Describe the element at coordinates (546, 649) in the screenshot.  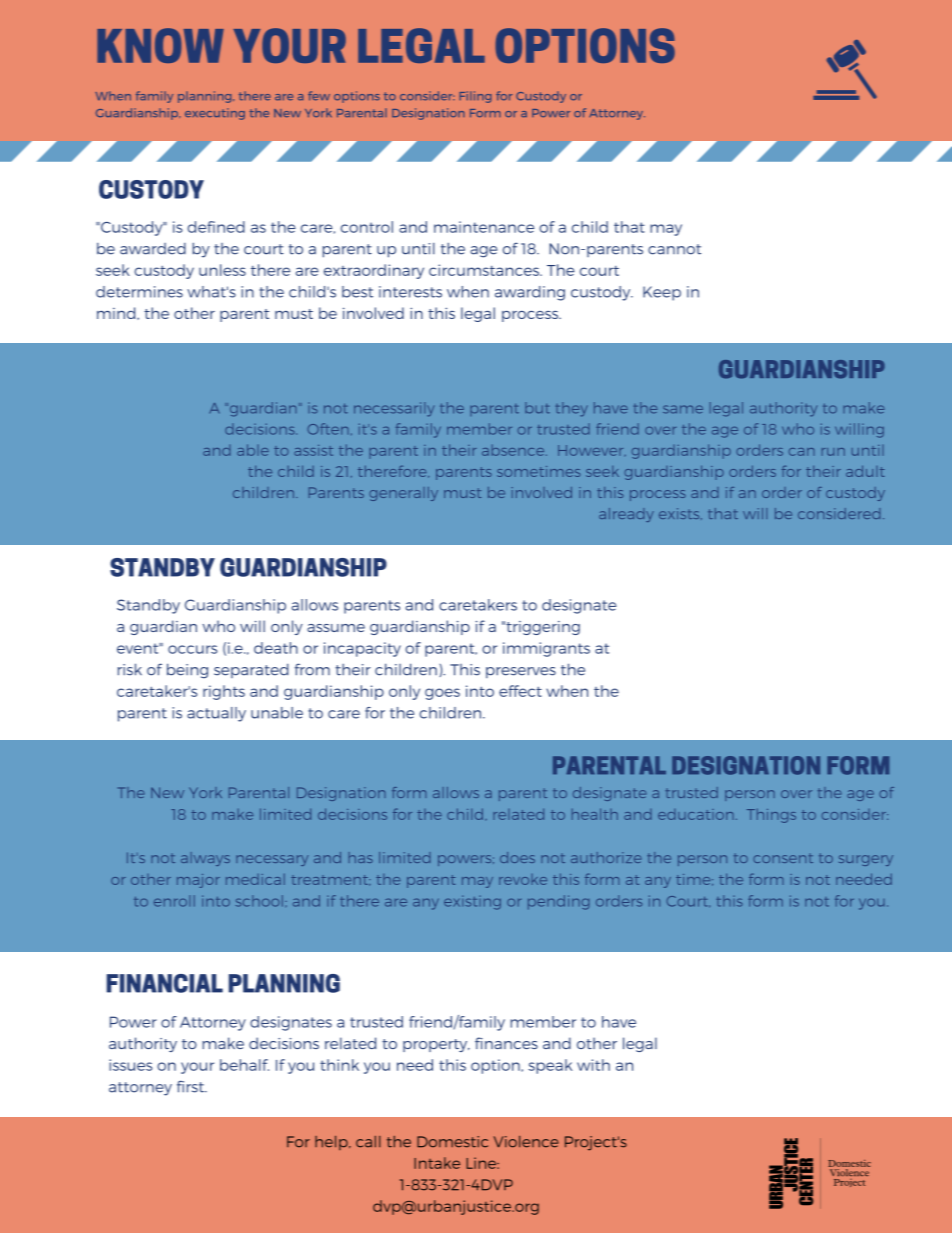
I see `immigrants` at that location.
